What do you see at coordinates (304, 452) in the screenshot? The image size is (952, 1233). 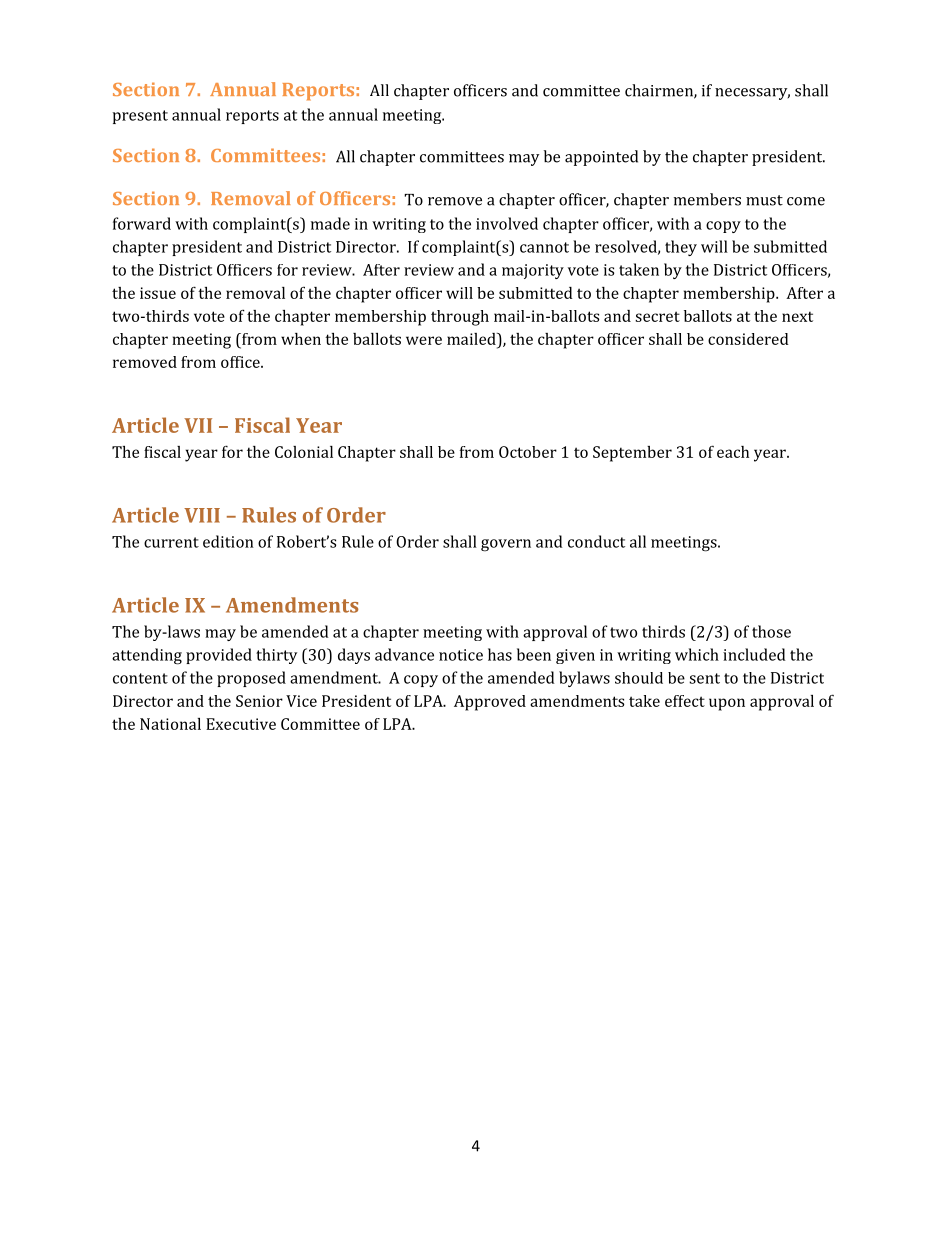 I see `Colonial` at bounding box center [304, 452].
